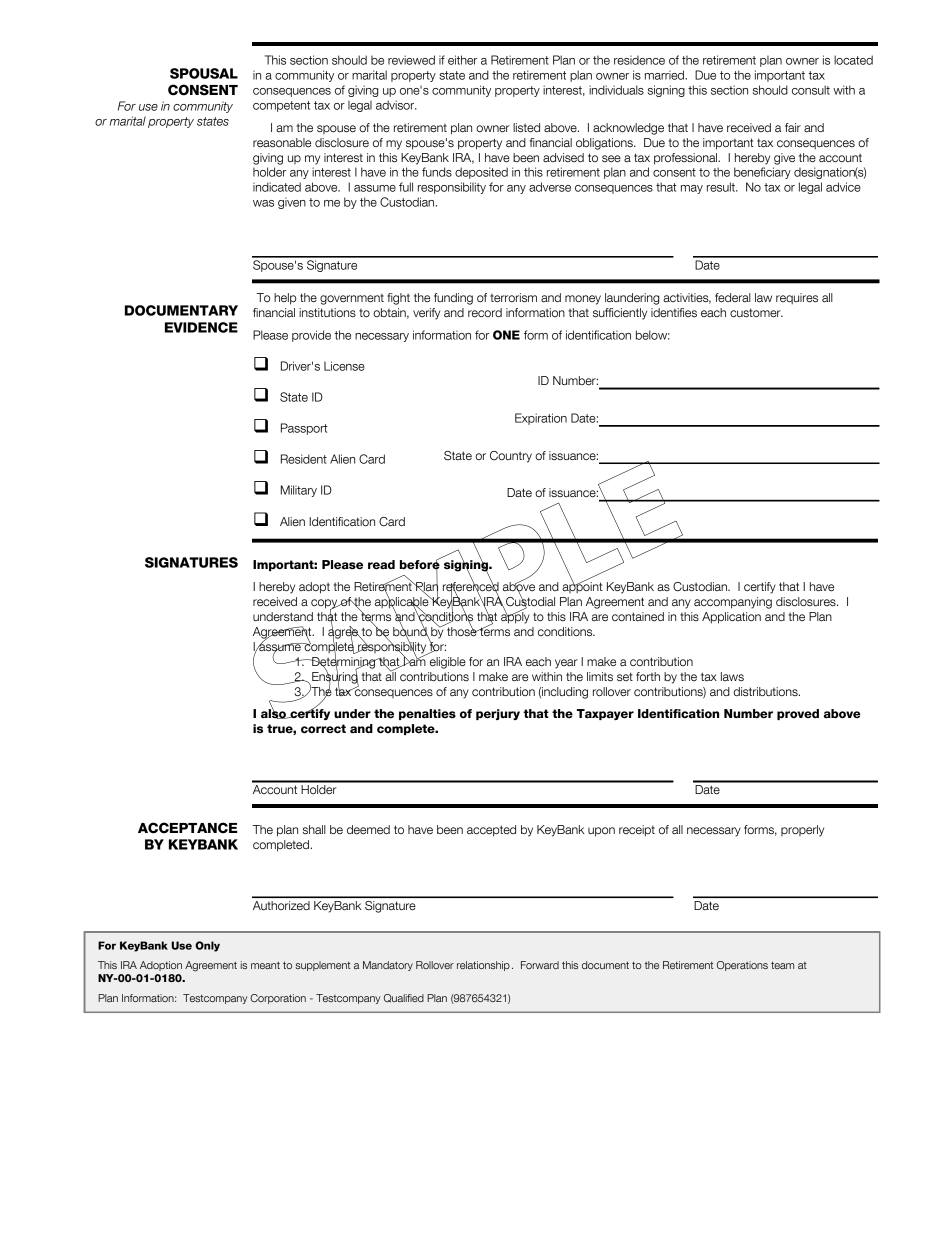 The image size is (952, 1233). I want to click on shall, so click(314, 830).
